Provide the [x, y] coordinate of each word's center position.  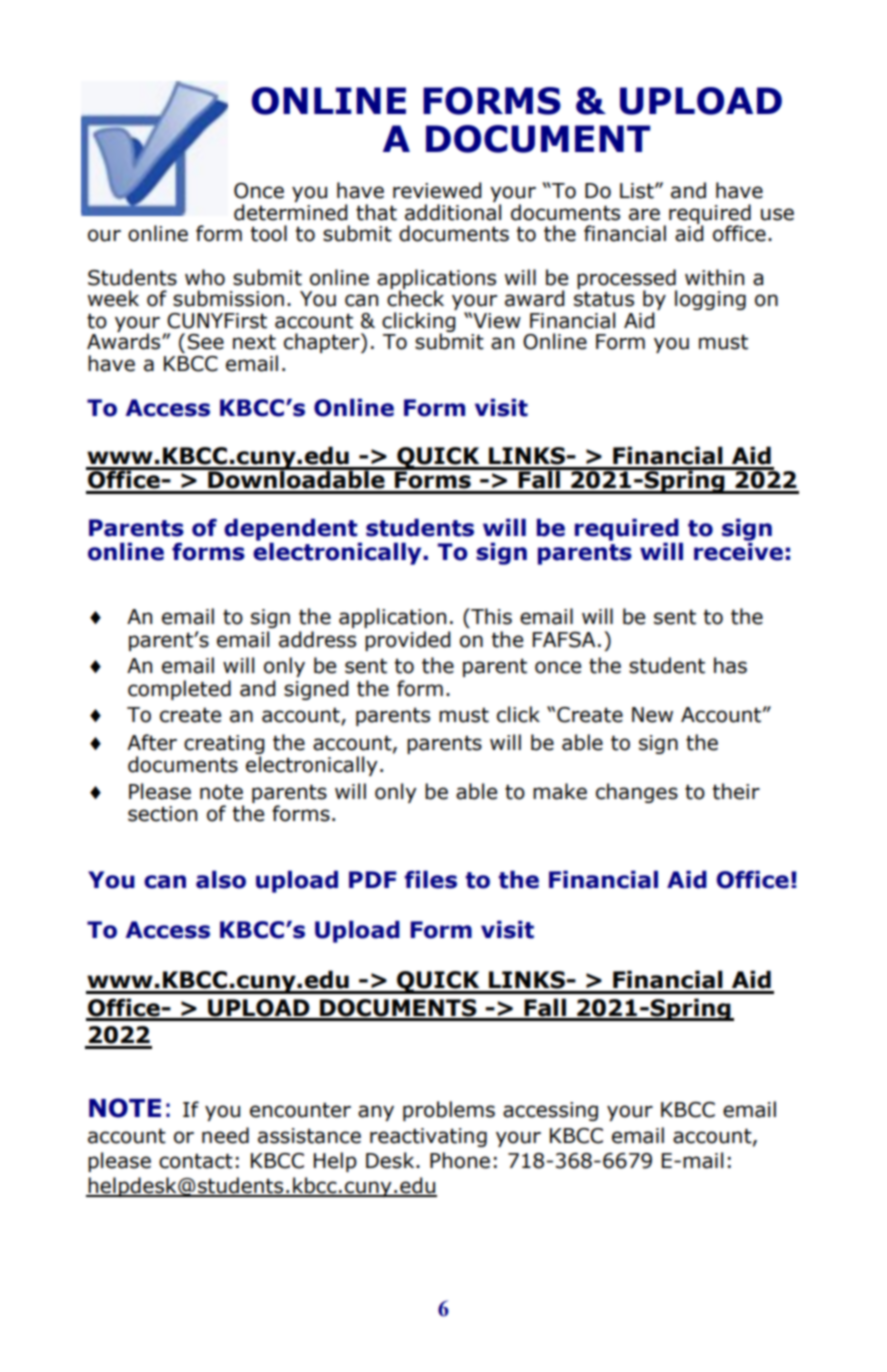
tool [269, 233]
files [431, 879]
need [225, 1135]
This [490, 616]
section [162, 814]
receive [738, 550]
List [638, 191]
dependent [292, 530]
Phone [460, 1160]
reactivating [428, 1137]
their [736, 791]
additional [453, 212]
